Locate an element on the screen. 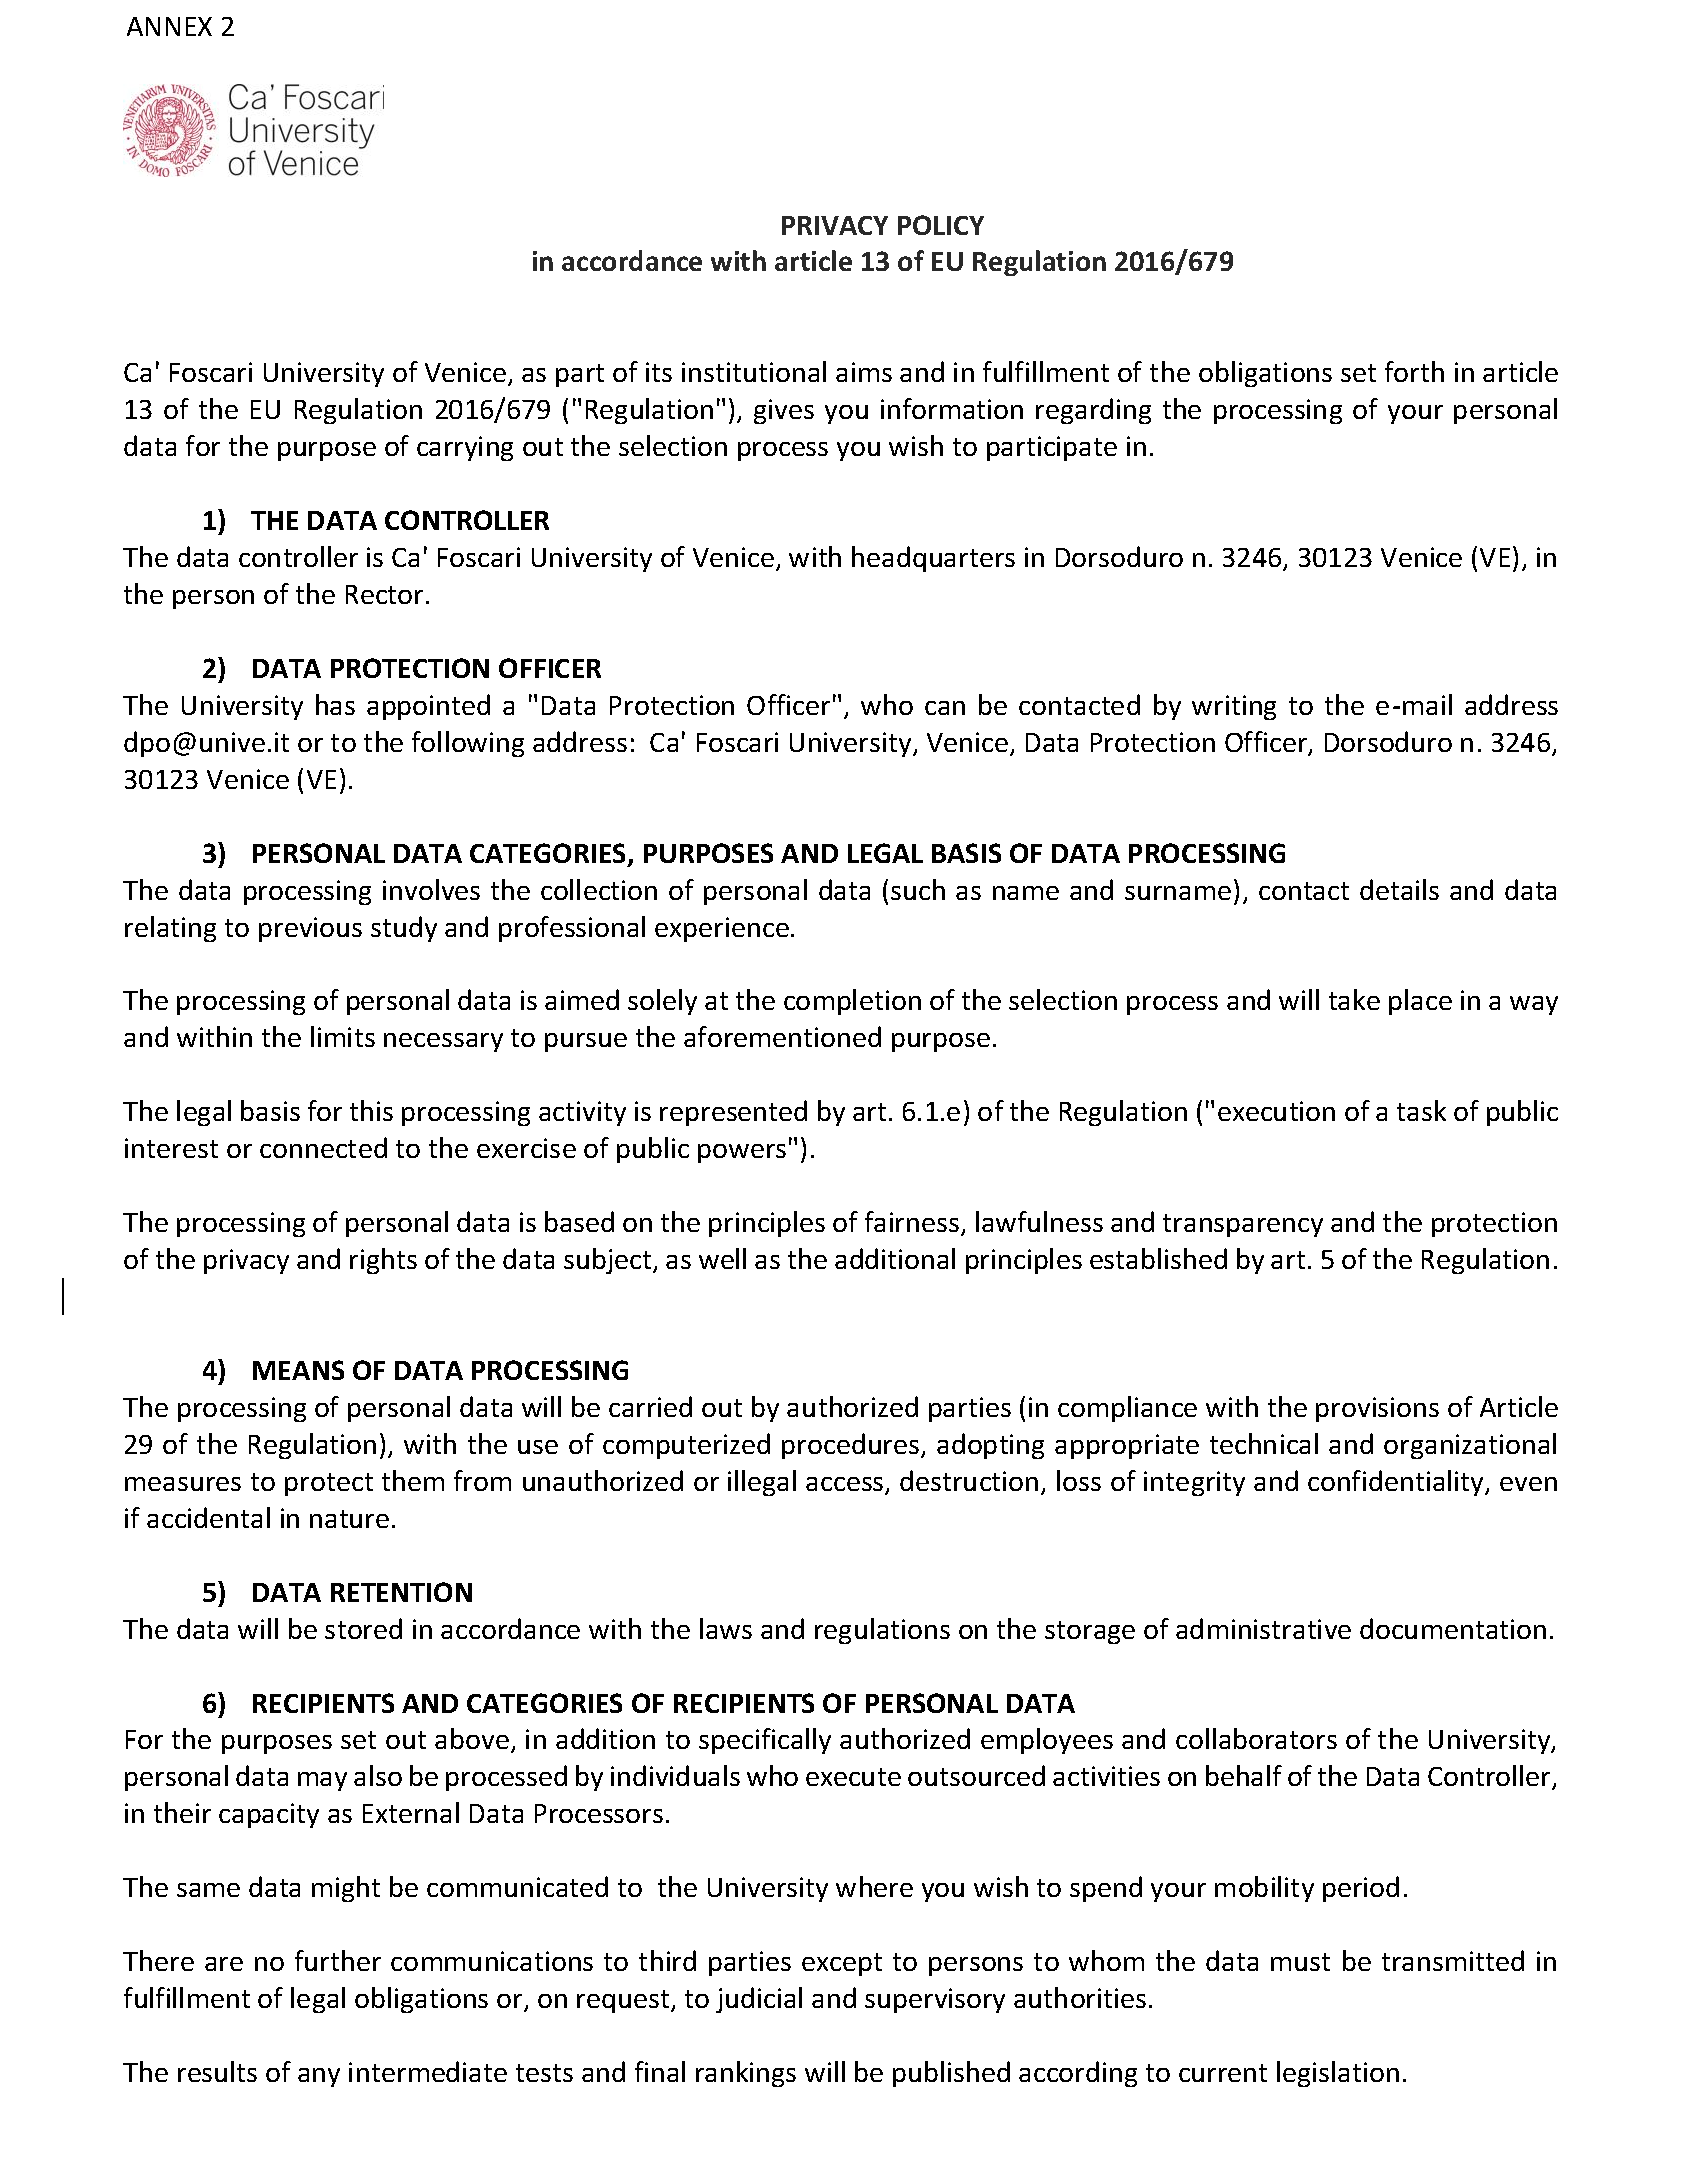 This screenshot has width=1683, height=2179. has is located at coordinates (335, 704).
